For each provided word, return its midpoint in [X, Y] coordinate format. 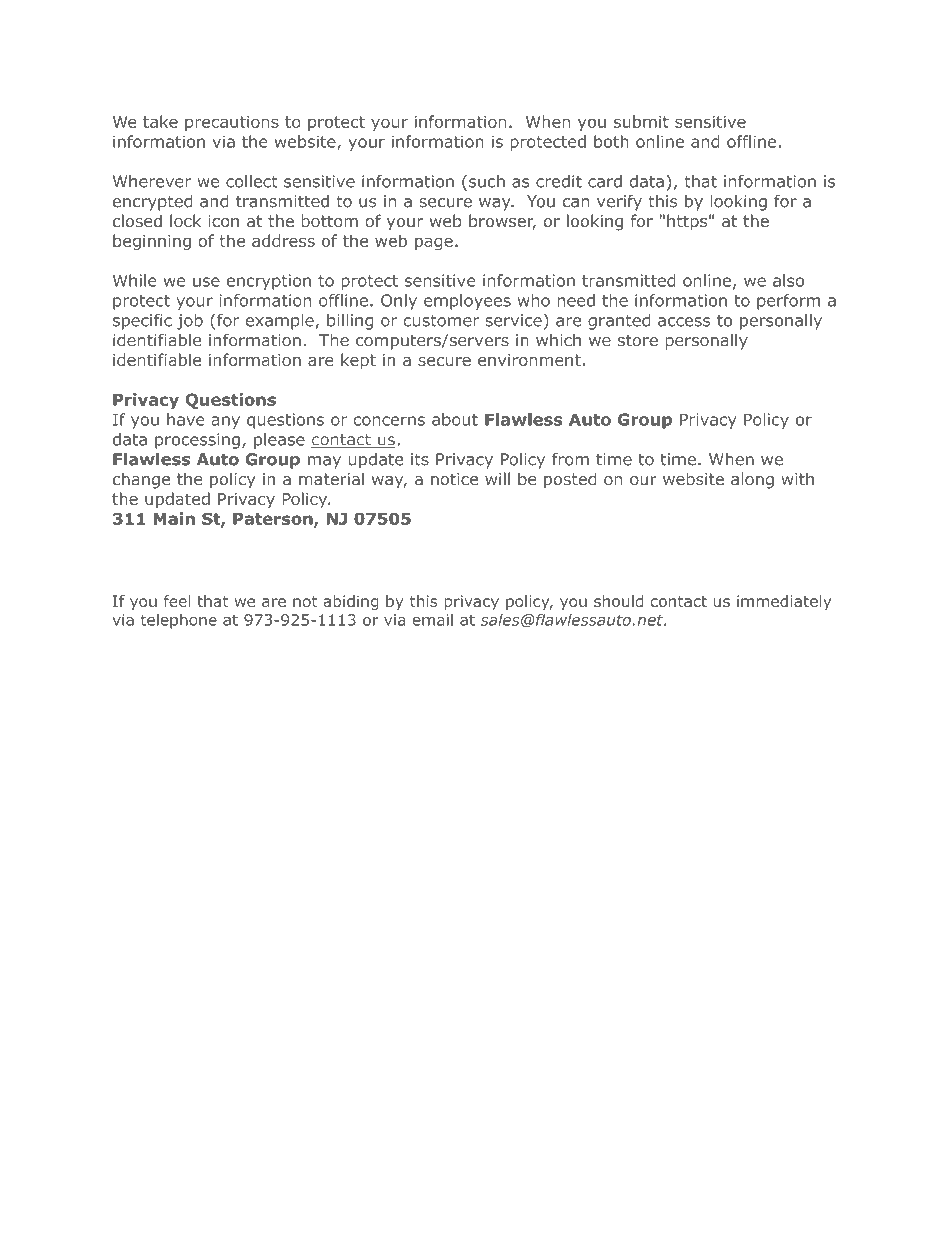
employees [467, 302]
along [752, 480]
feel [177, 601]
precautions [232, 123]
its [420, 459]
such [487, 181]
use [206, 282]
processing [197, 441]
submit [641, 121]
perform [788, 302]
